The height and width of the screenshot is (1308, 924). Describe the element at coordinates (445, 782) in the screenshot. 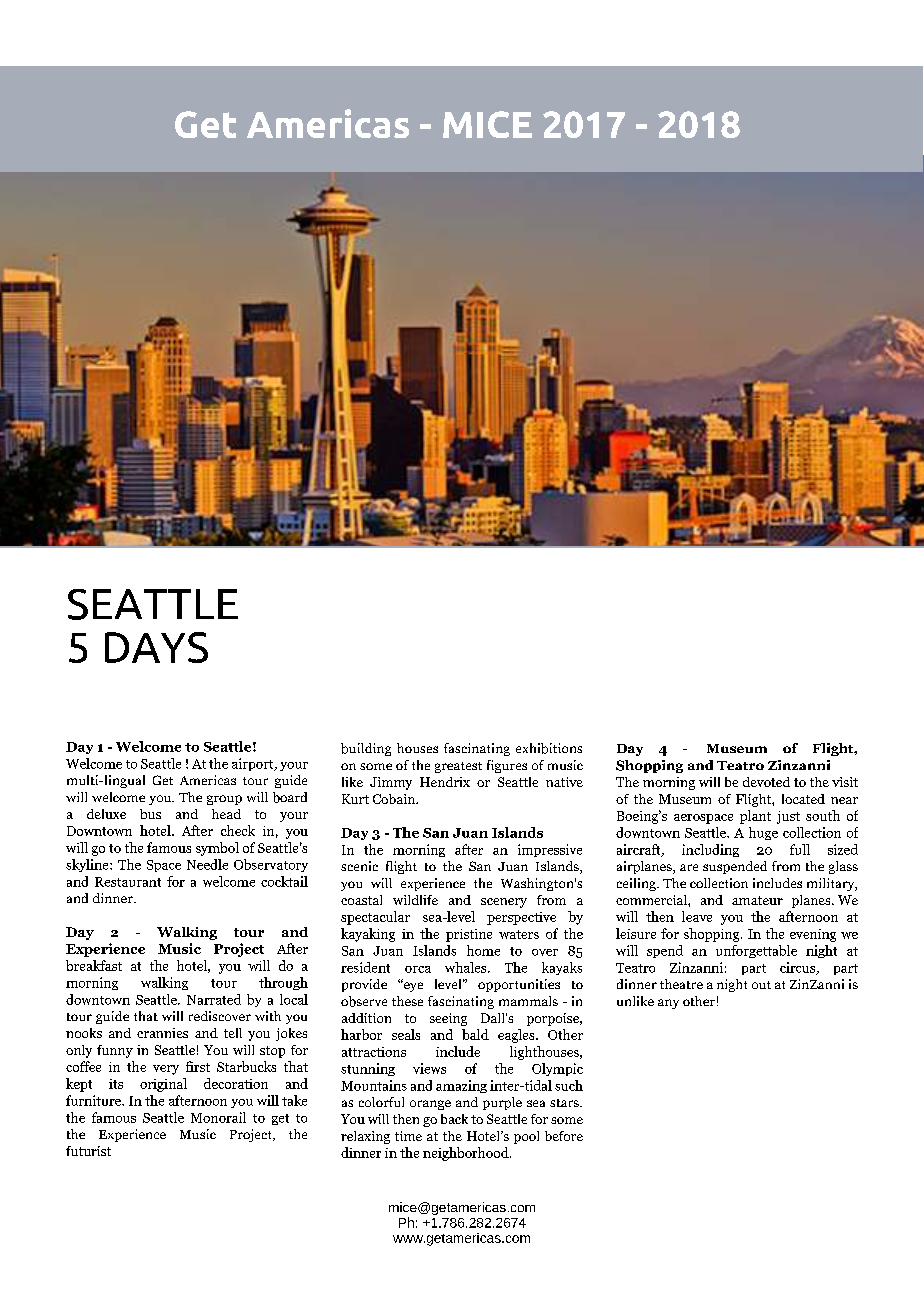

I see `Hendrix` at that location.
